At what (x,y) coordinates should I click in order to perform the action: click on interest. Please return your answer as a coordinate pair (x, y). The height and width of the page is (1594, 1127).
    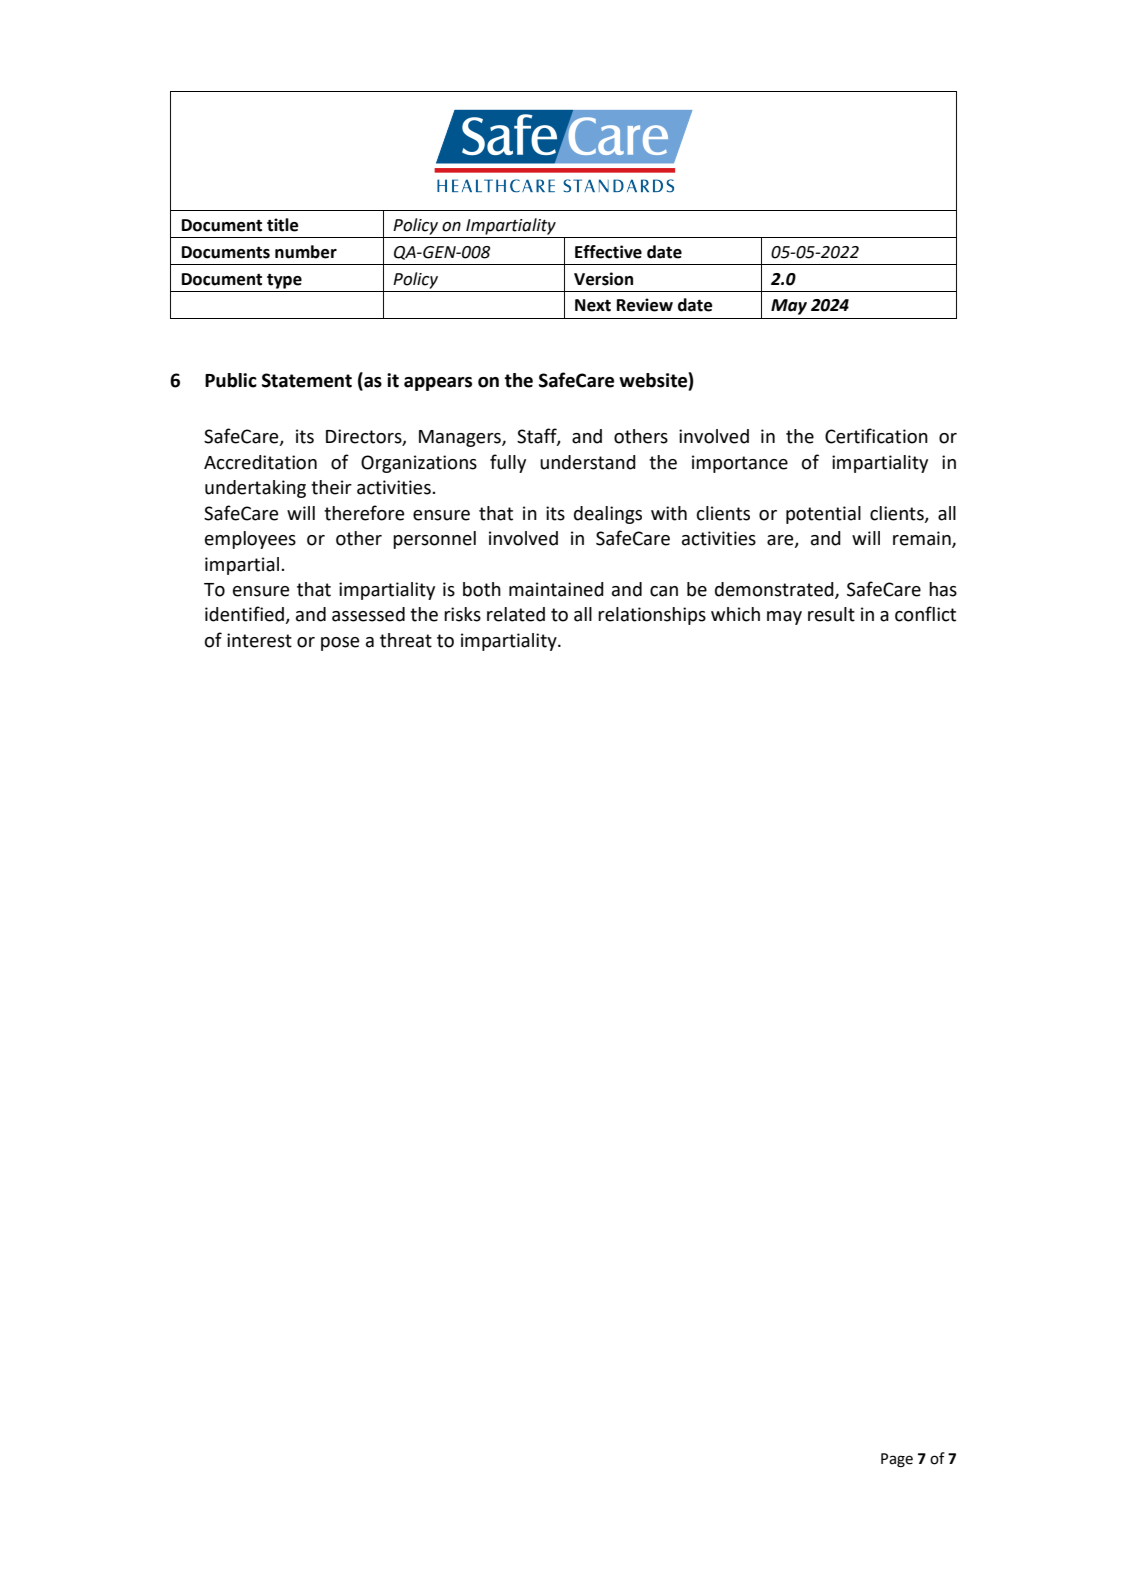
    Looking at the image, I should click on (259, 640).
